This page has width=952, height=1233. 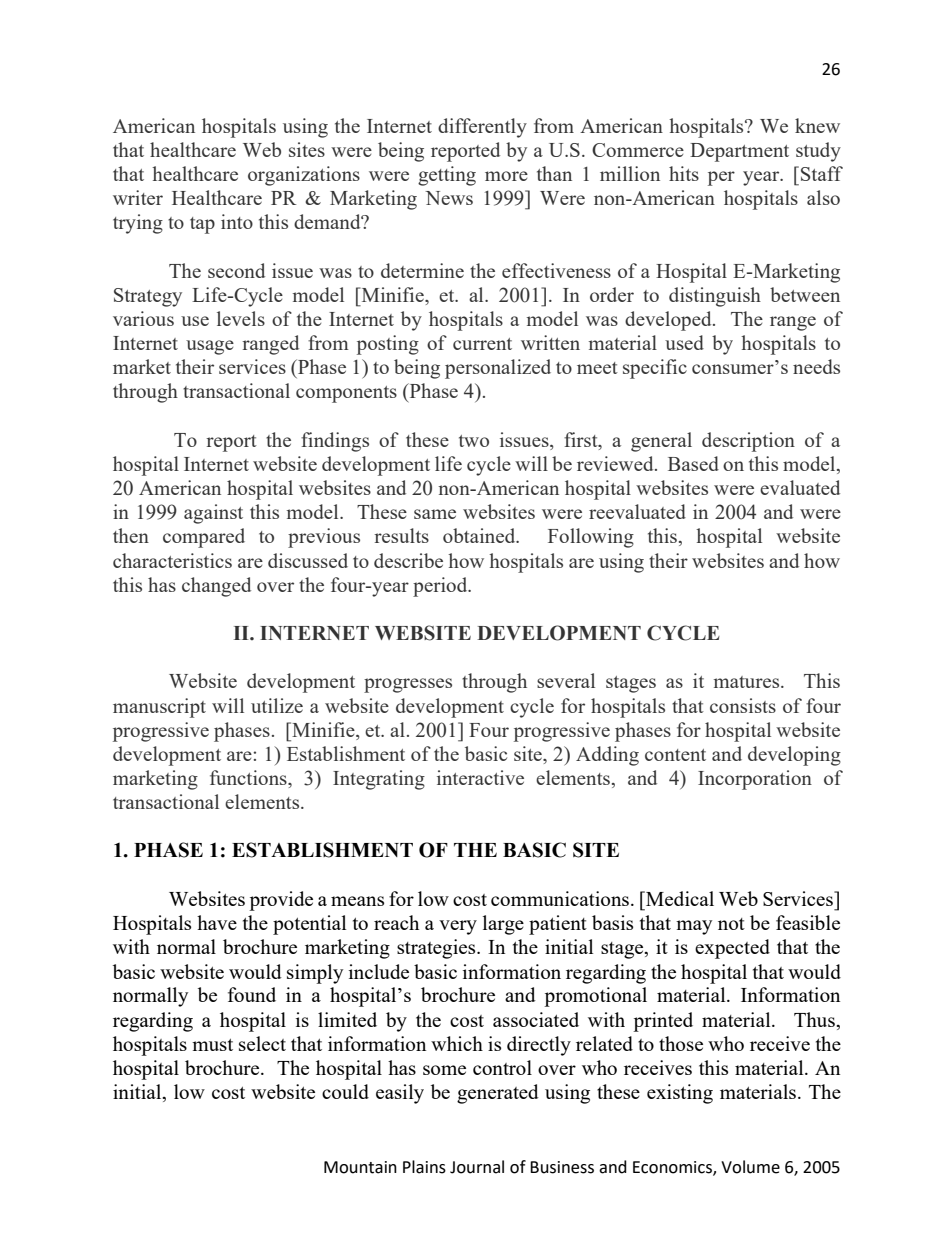 What do you see at coordinates (204, 538) in the page?
I see `compared` at bounding box center [204, 538].
